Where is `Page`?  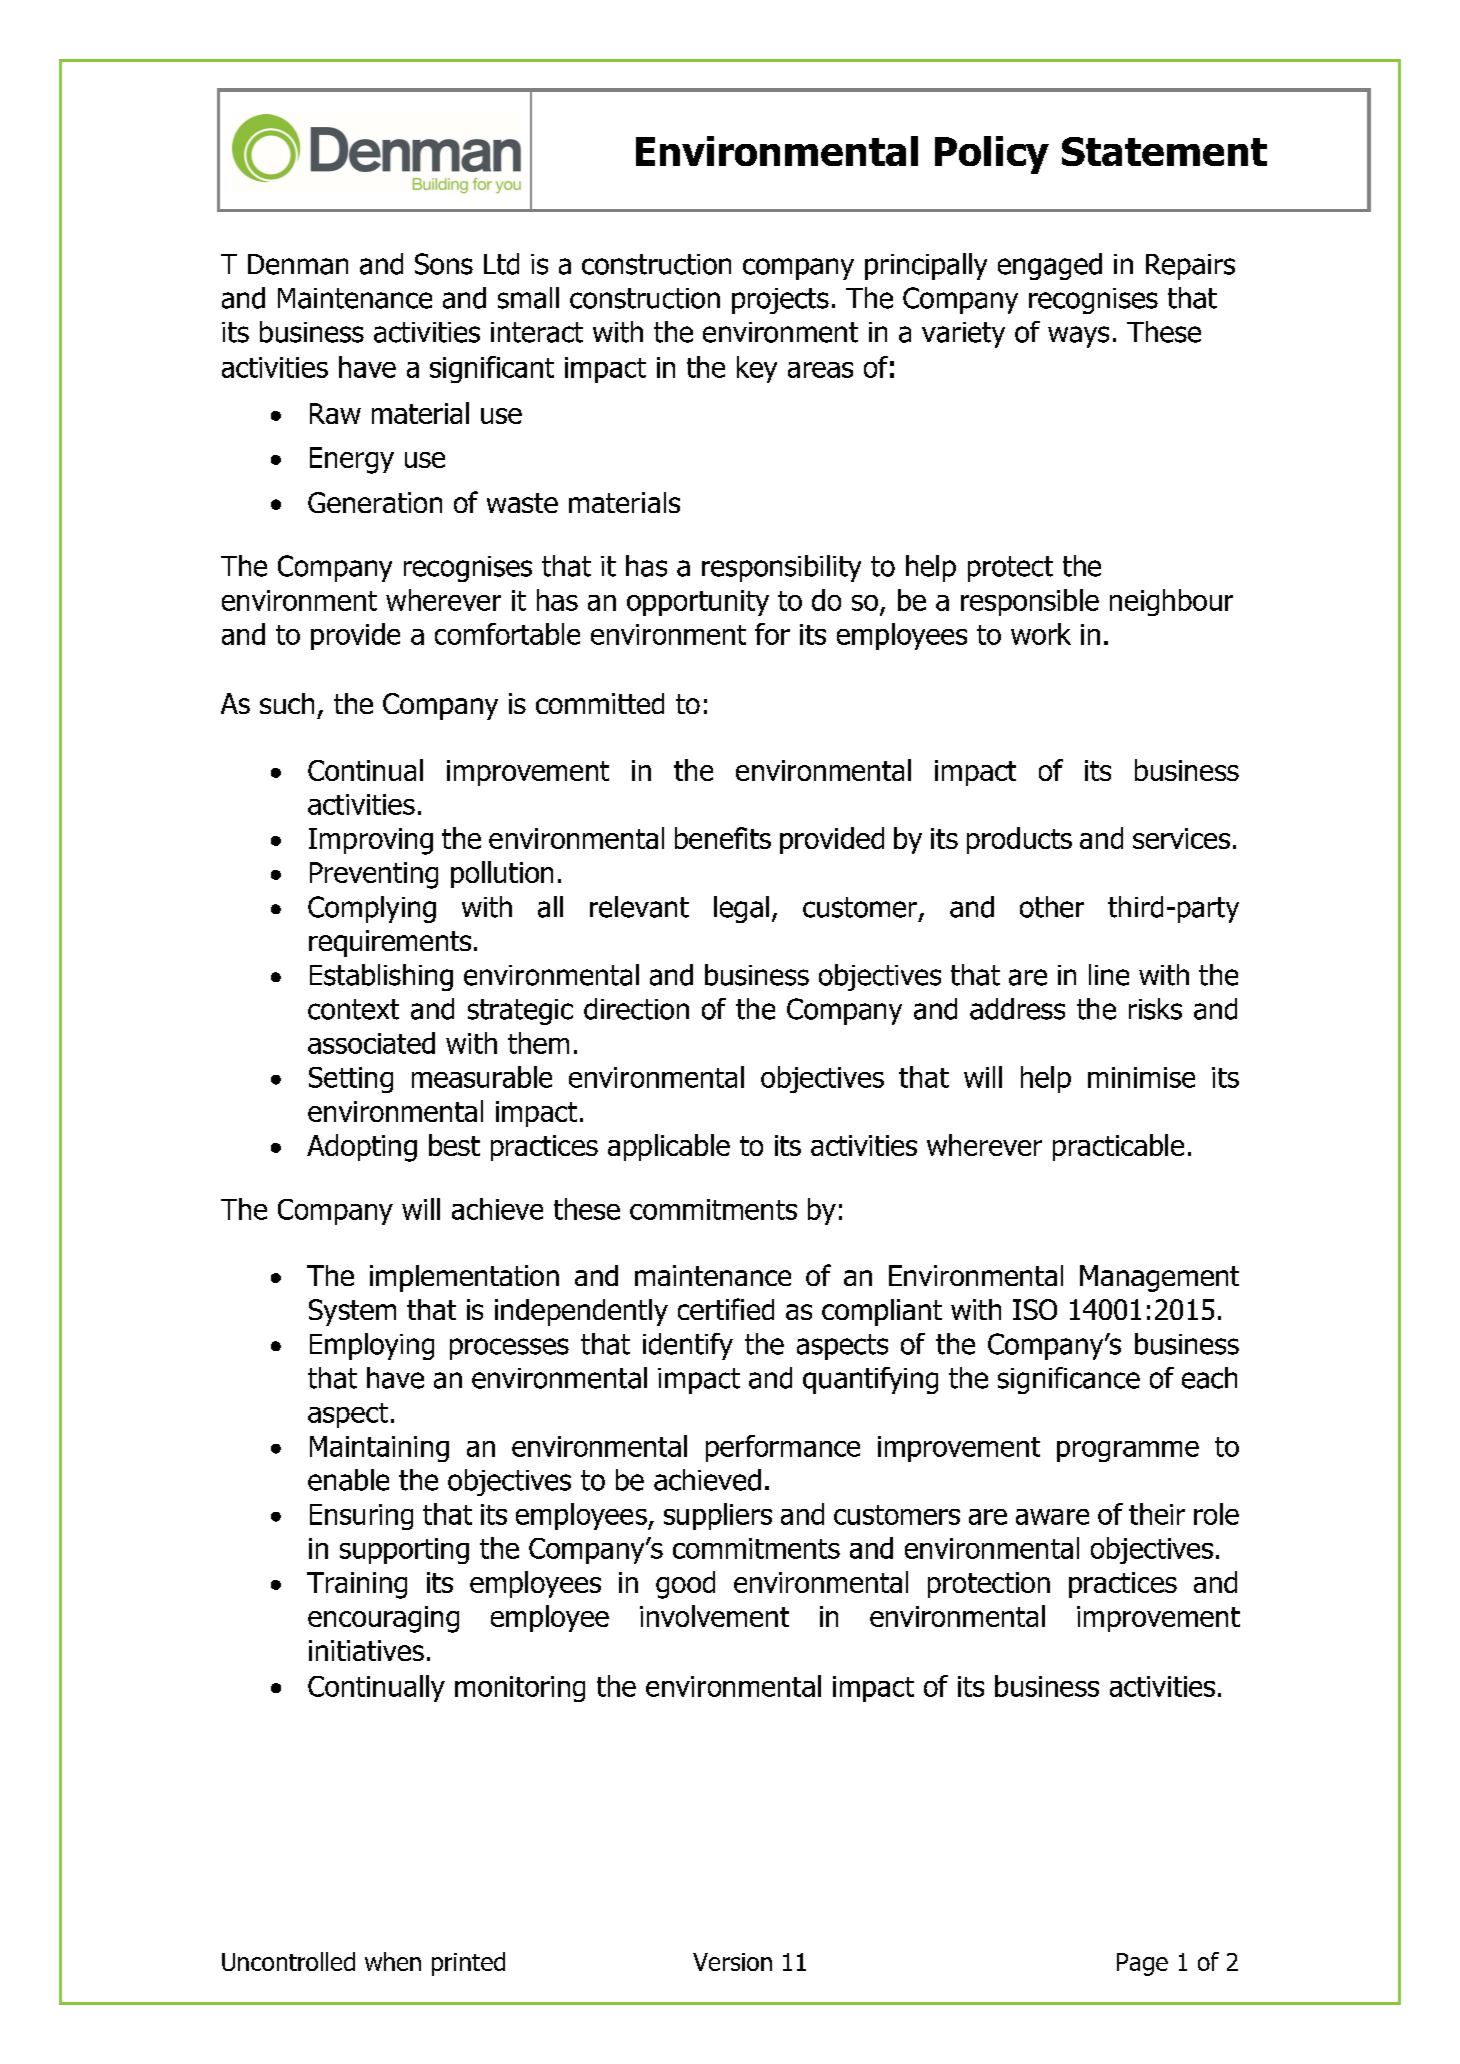
Page is located at coordinates (1142, 1964).
